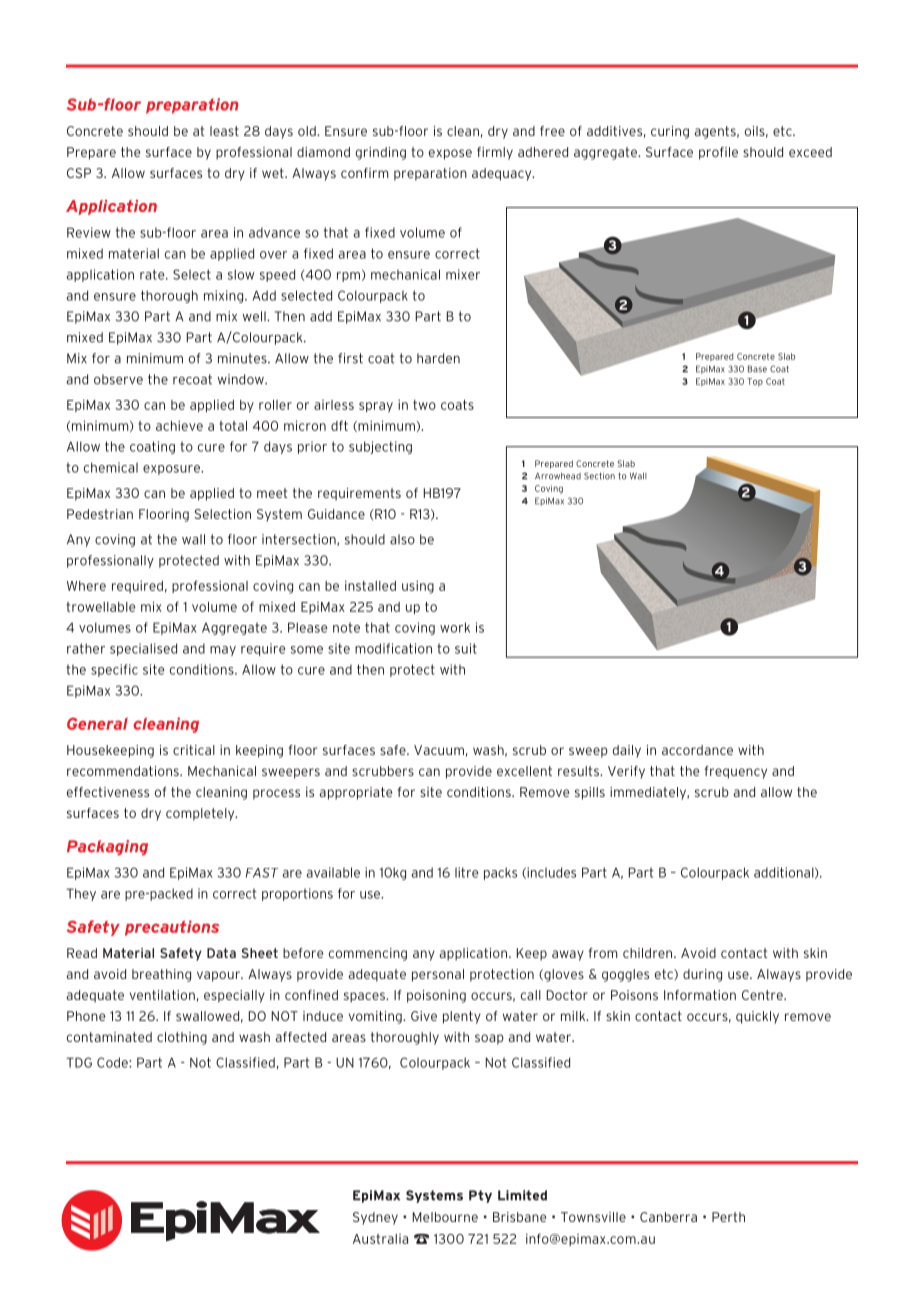  Describe the element at coordinates (224, 131) in the page. I see `least` at that location.
